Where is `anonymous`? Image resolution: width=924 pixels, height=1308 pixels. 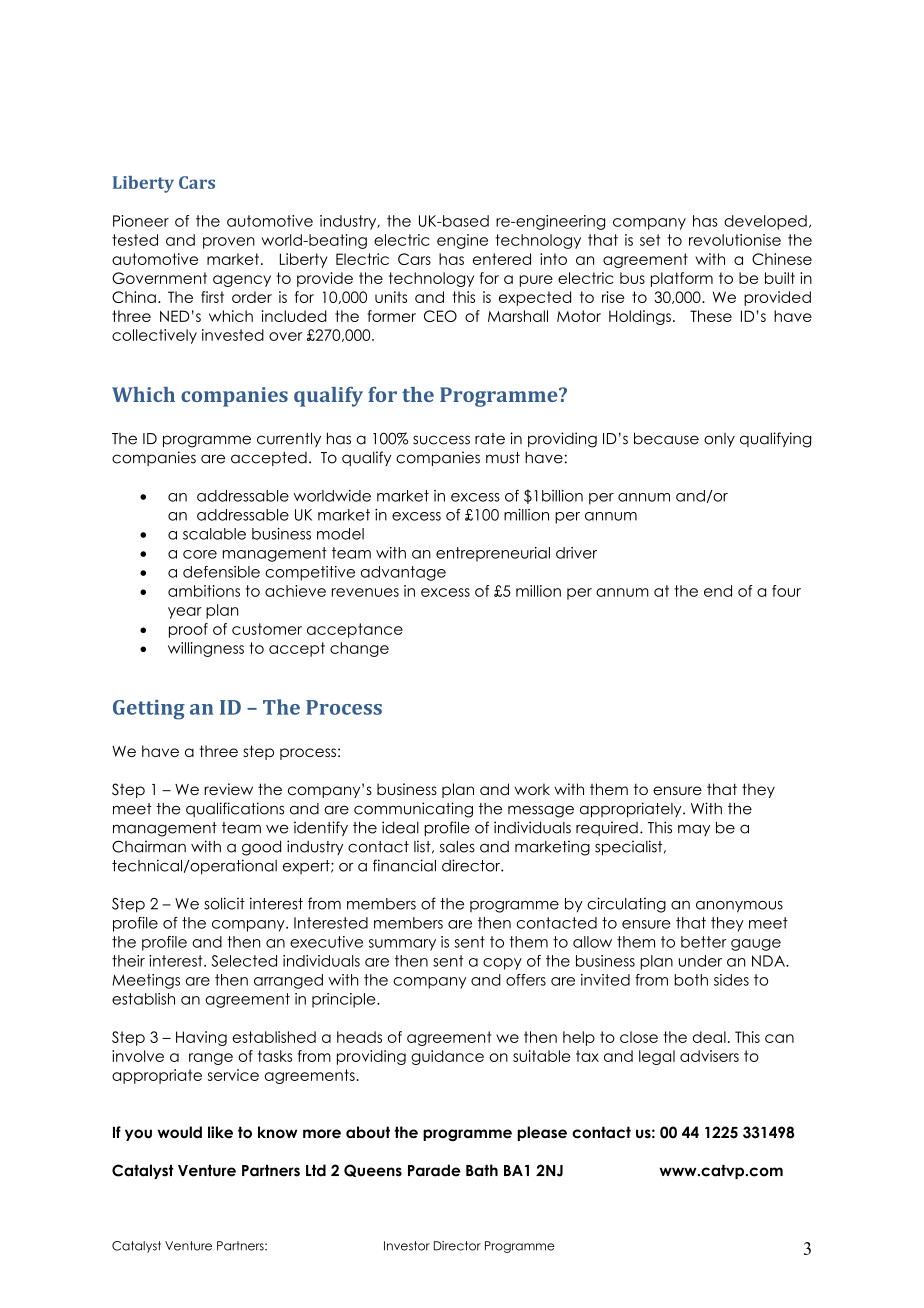 anonymous is located at coordinates (739, 907).
